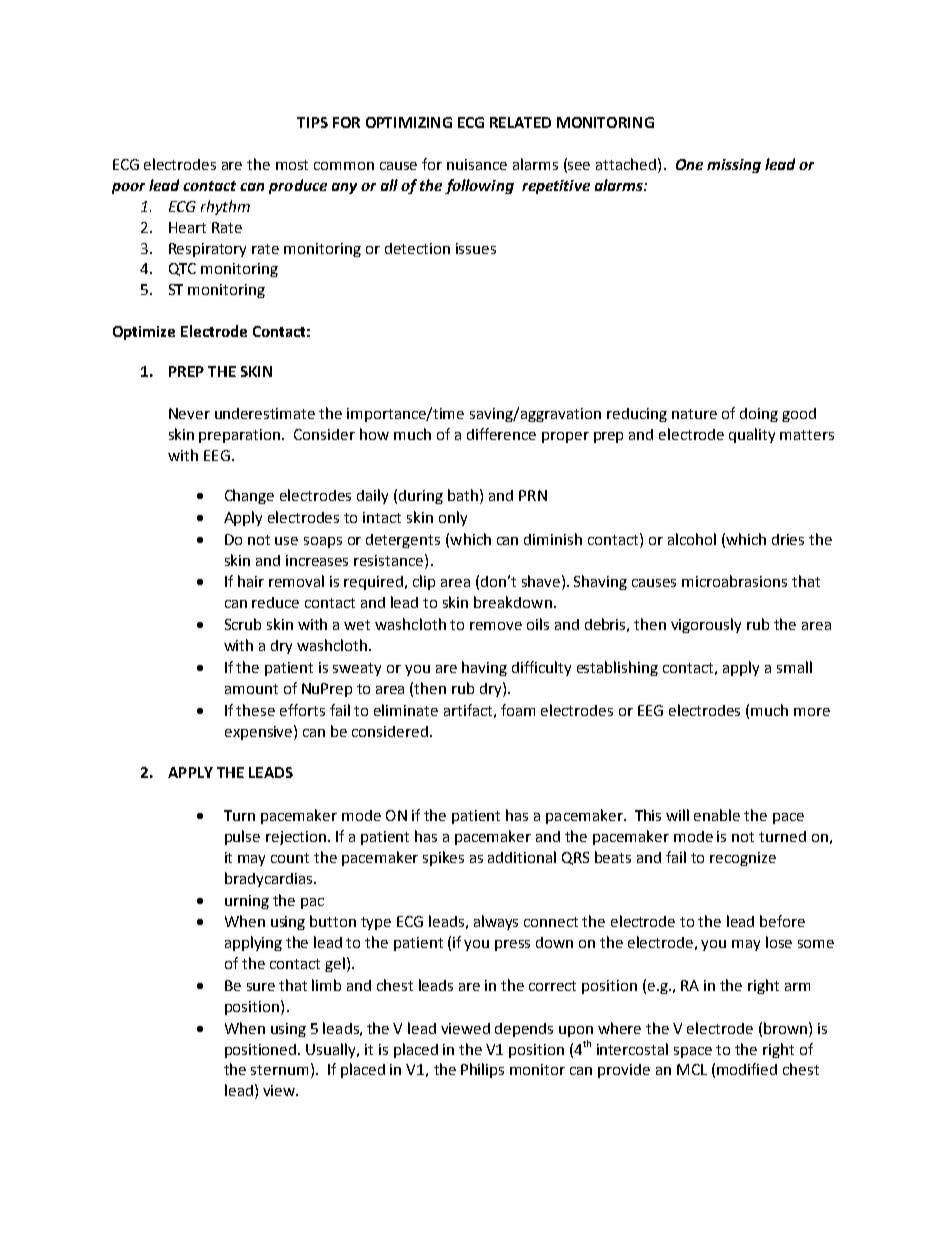 The image size is (952, 1233). What do you see at coordinates (752, 435) in the screenshot?
I see `quality` at bounding box center [752, 435].
